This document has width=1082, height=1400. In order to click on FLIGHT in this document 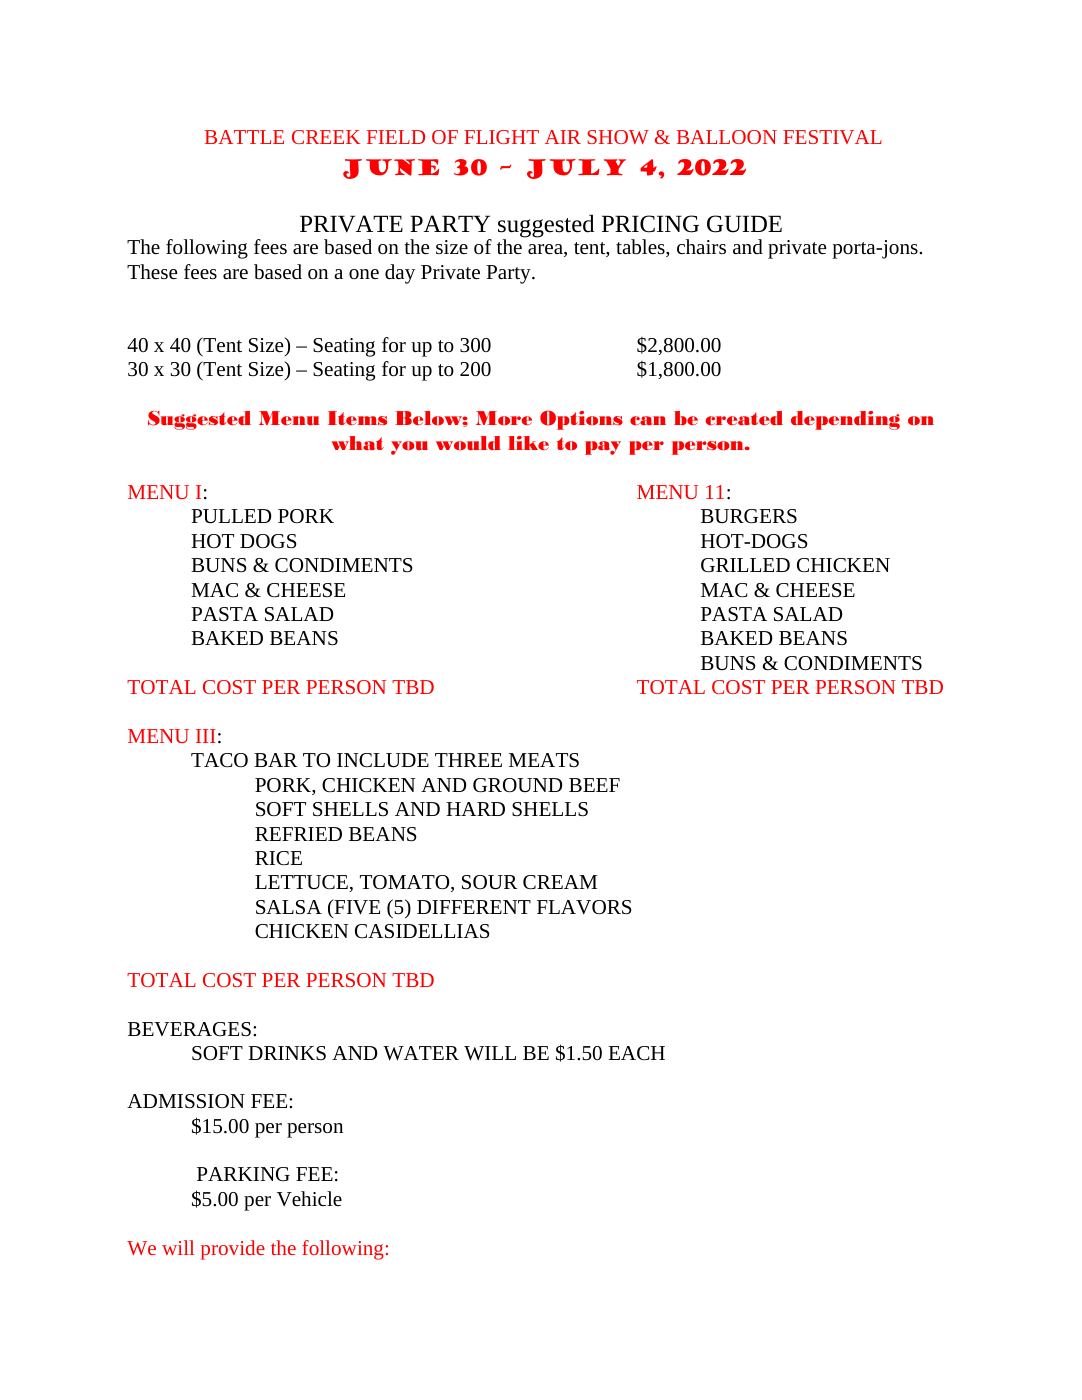, I will do `click(501, 137)`.
